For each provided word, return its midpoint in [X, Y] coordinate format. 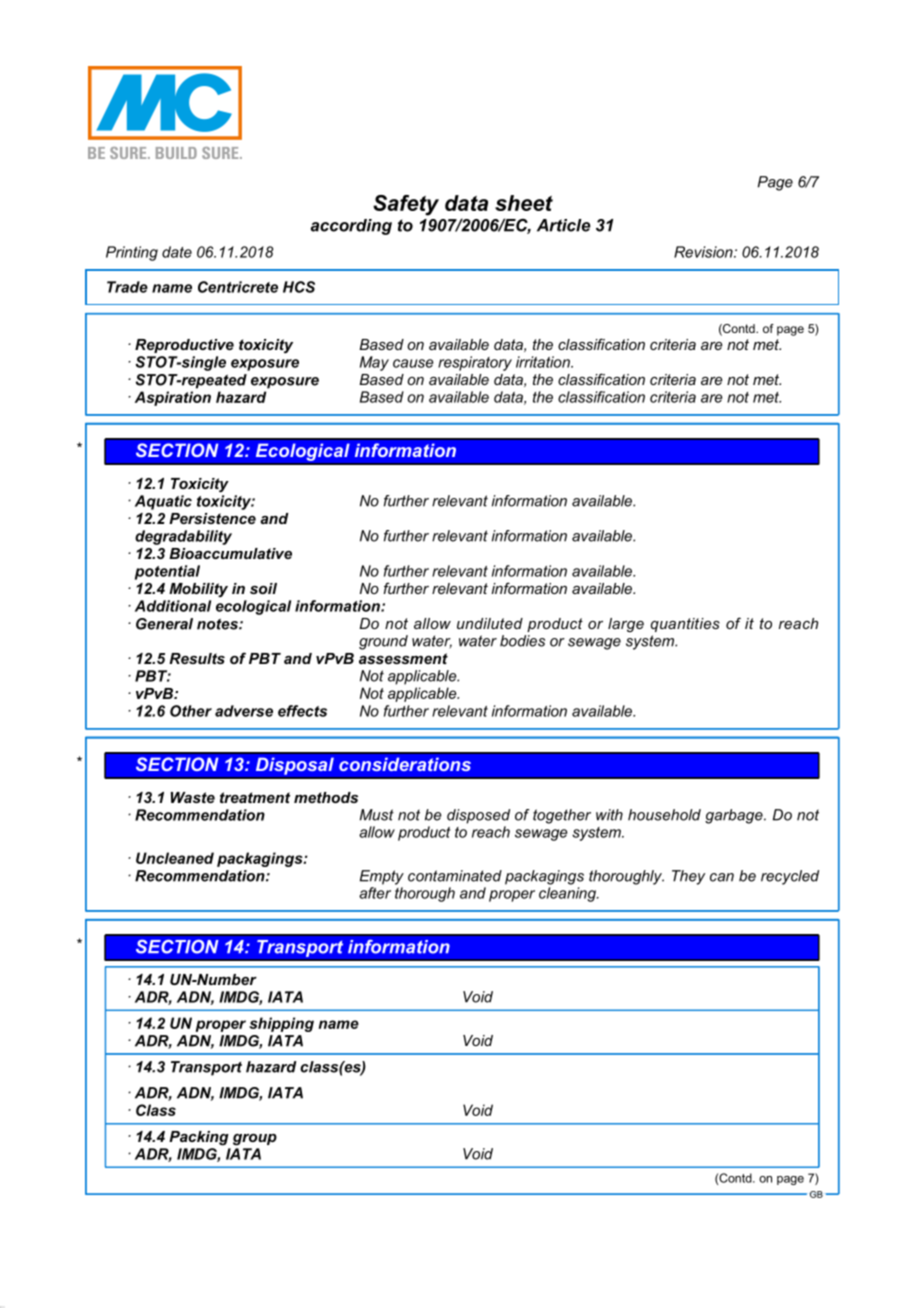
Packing [199, 1138]
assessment [403, 658]
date [177, 252]
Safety [406, 205]
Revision [704, 252]
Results [197, 658]
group [255, 1140]
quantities [685, 625]
